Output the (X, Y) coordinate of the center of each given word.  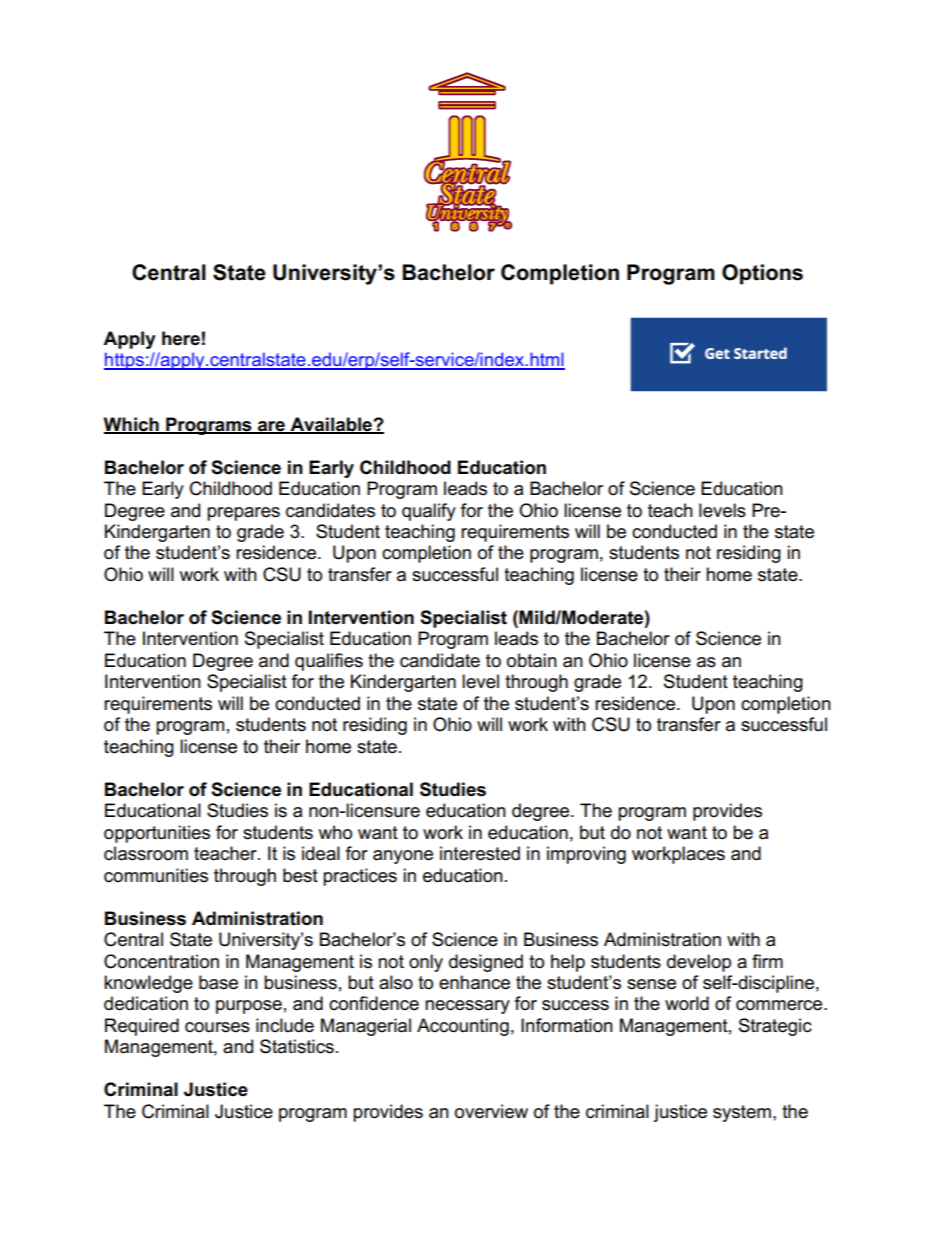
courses (217, 1027)
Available (331, 425)
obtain (532, 660)
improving (586, 855)
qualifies (329, 662)
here (181, 338)
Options (762, 274)
